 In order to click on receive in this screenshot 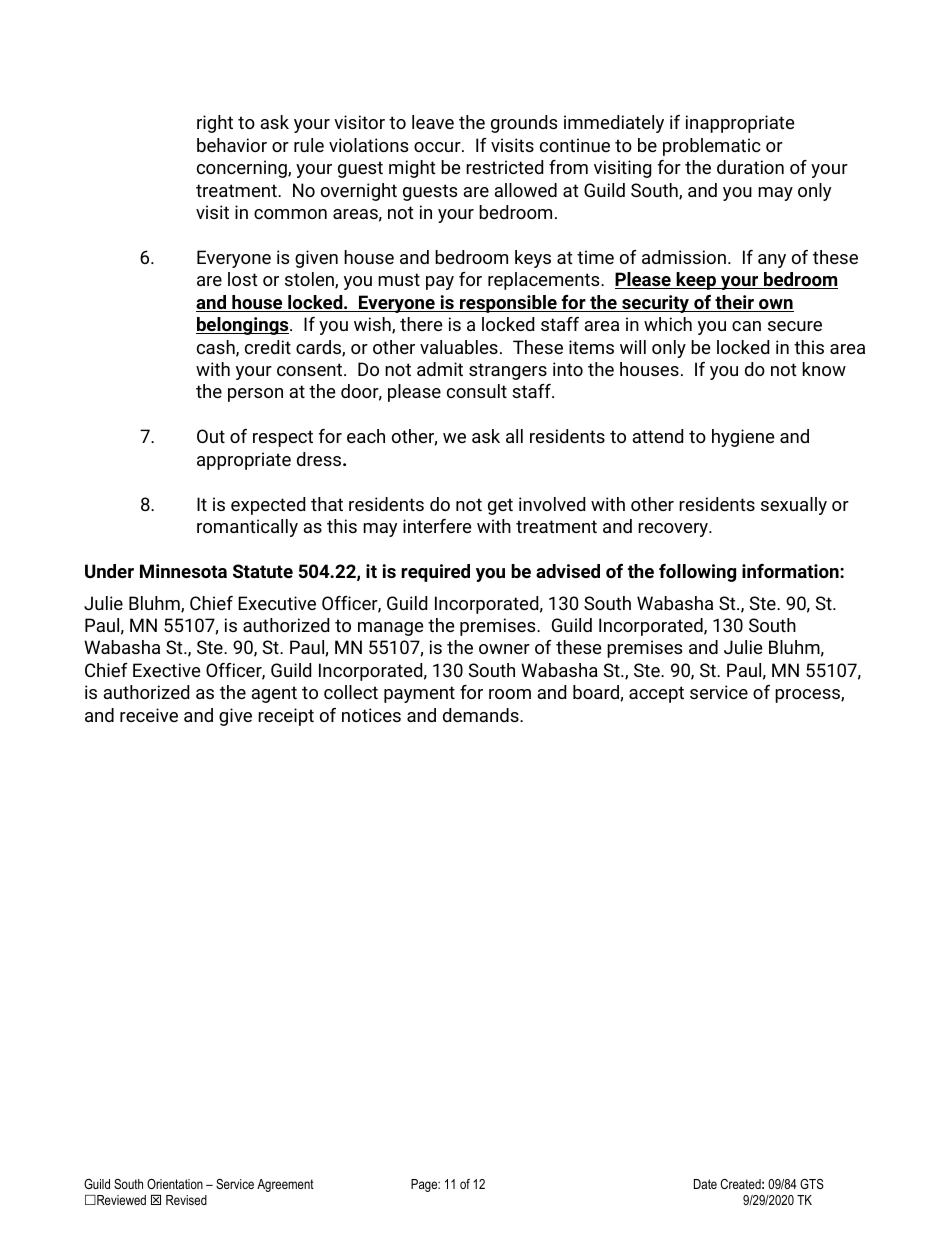, I will do `click(149, 715)`.
